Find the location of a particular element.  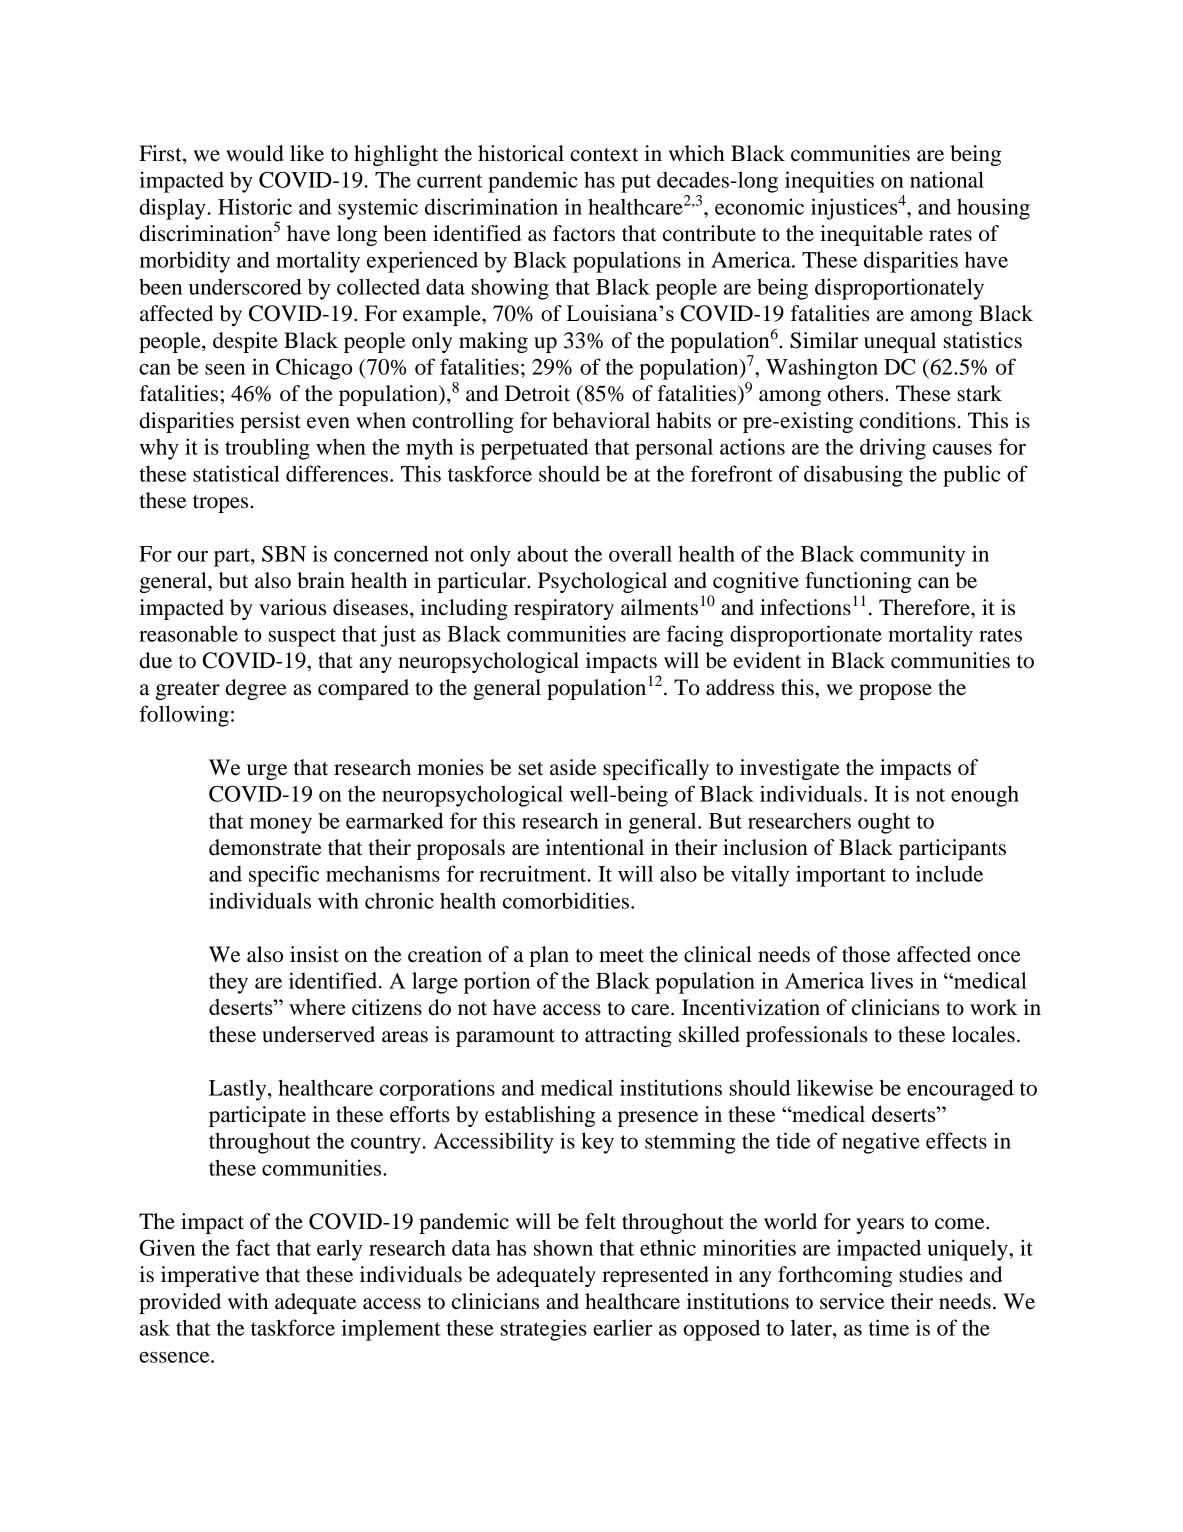

imperative is located at coordinates (210, 1276).
